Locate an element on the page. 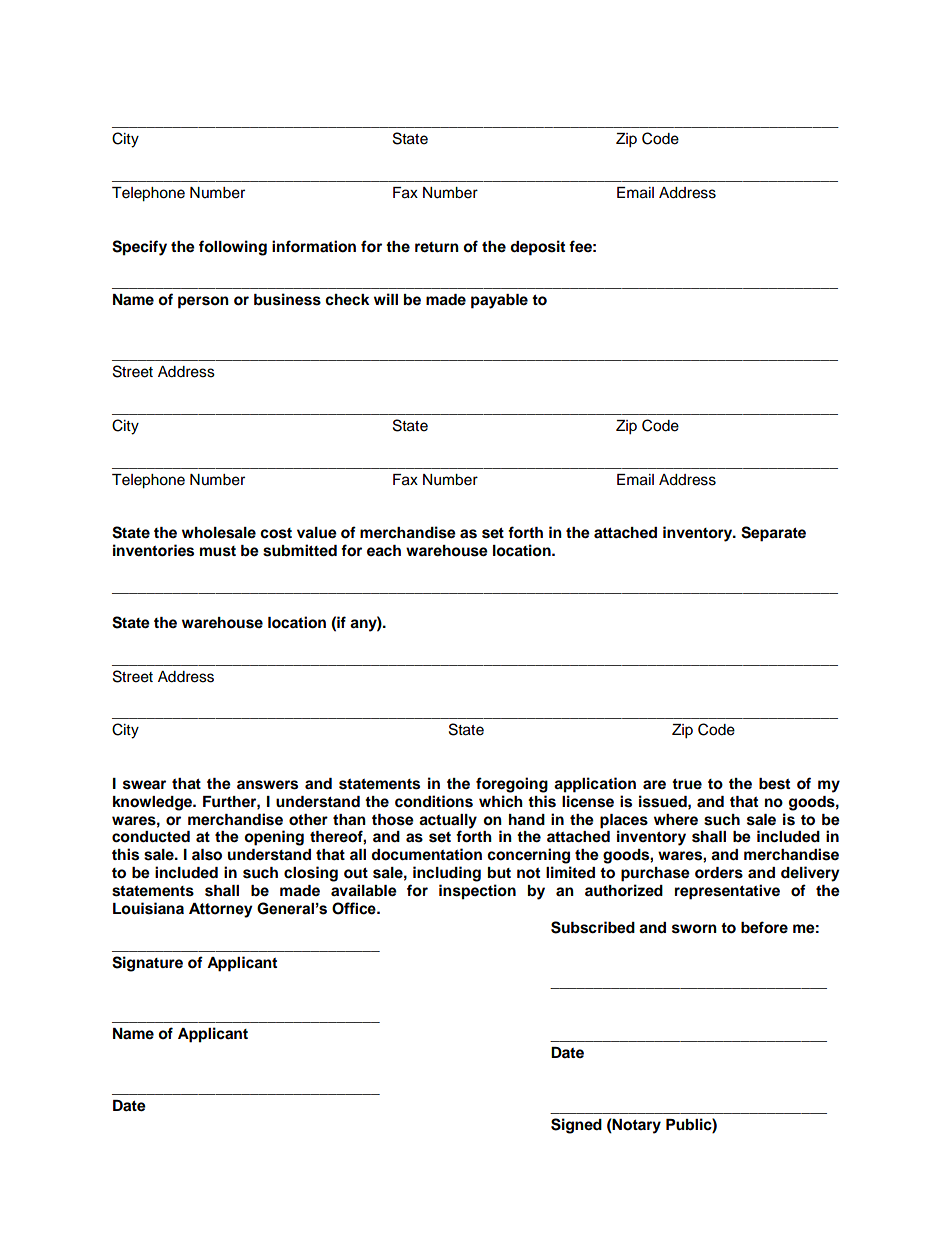 Image resolution: width=952 pixels, height=1233 pixels. following is located at coordinates (233, 248).
